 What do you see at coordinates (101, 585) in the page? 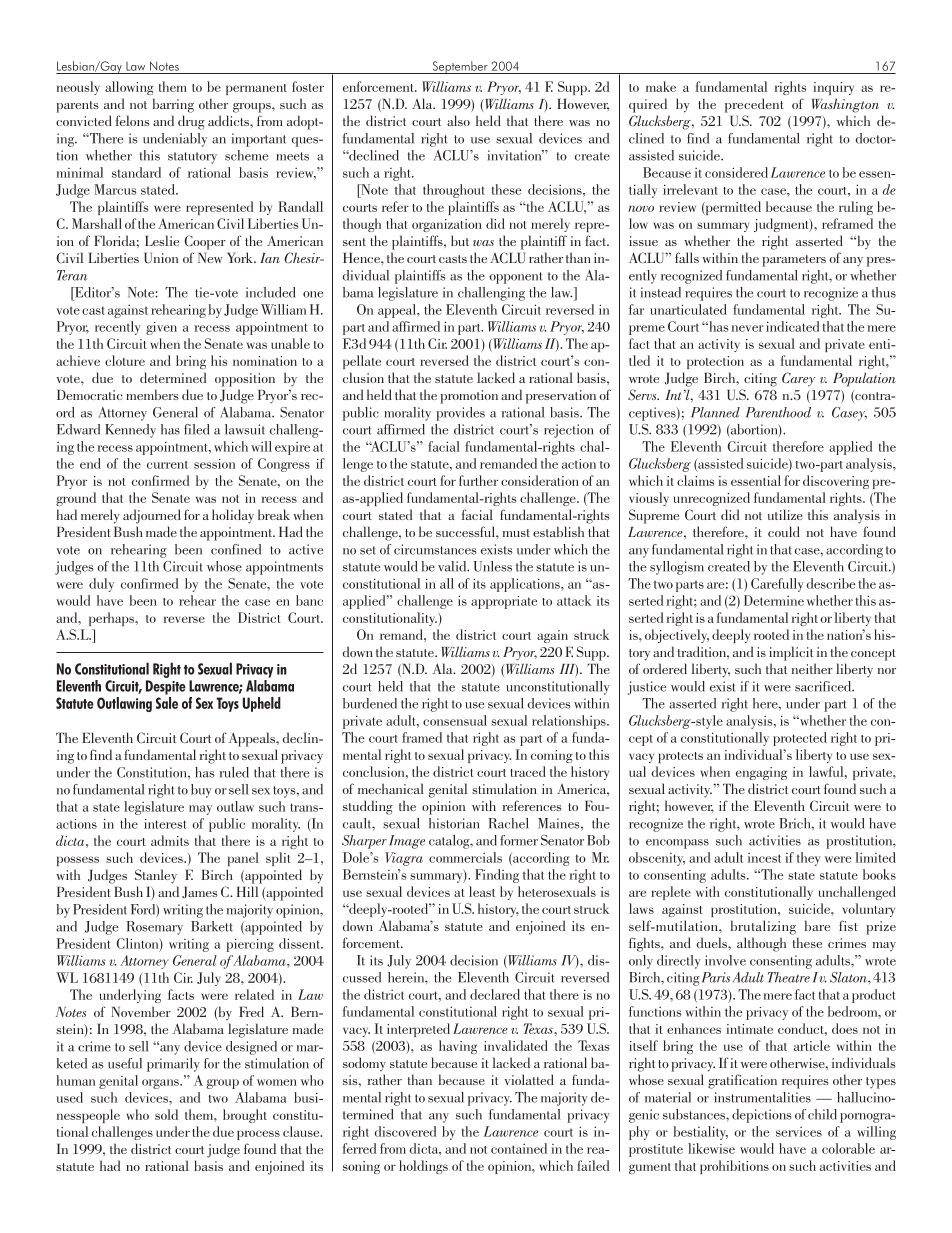
I see `duly` at bounding box center [101, 585].
